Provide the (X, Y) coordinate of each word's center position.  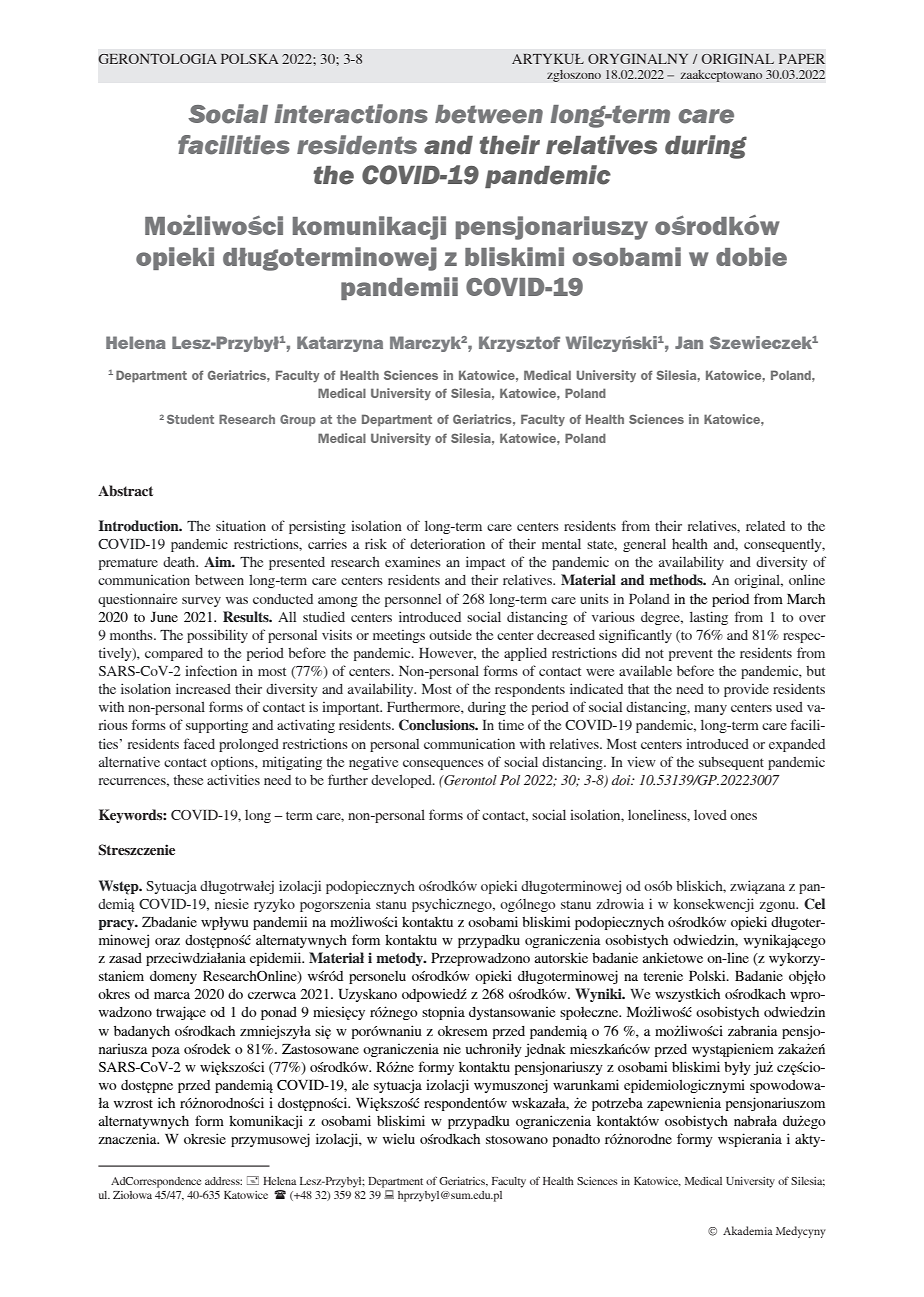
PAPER (802, 59)
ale (360, 1084)
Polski (708, 975)
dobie (751, 256)
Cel (814, 903)
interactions (351, 114)
